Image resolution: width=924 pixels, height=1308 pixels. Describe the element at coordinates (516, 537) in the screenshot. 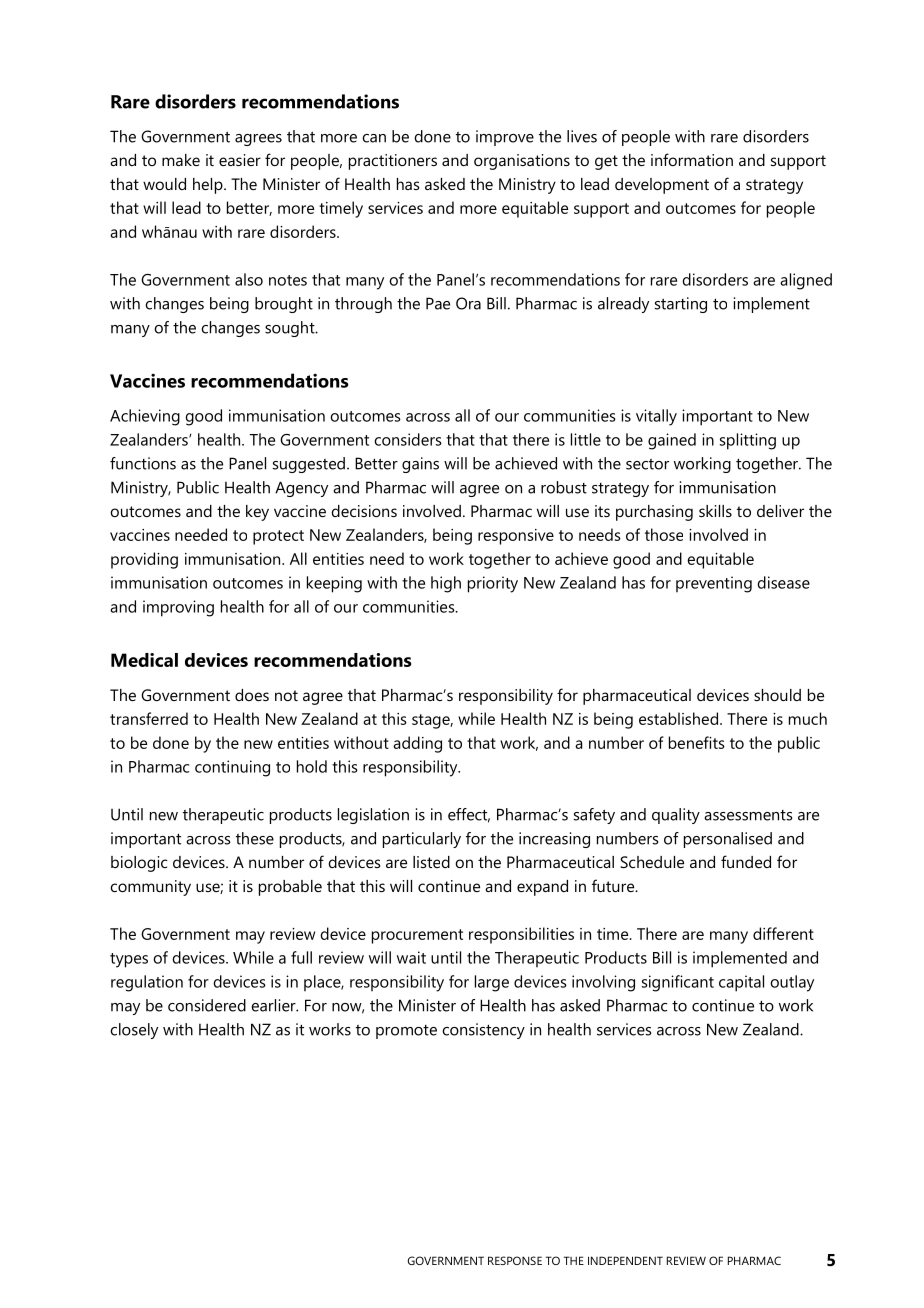

I see `responsive` at that location.
